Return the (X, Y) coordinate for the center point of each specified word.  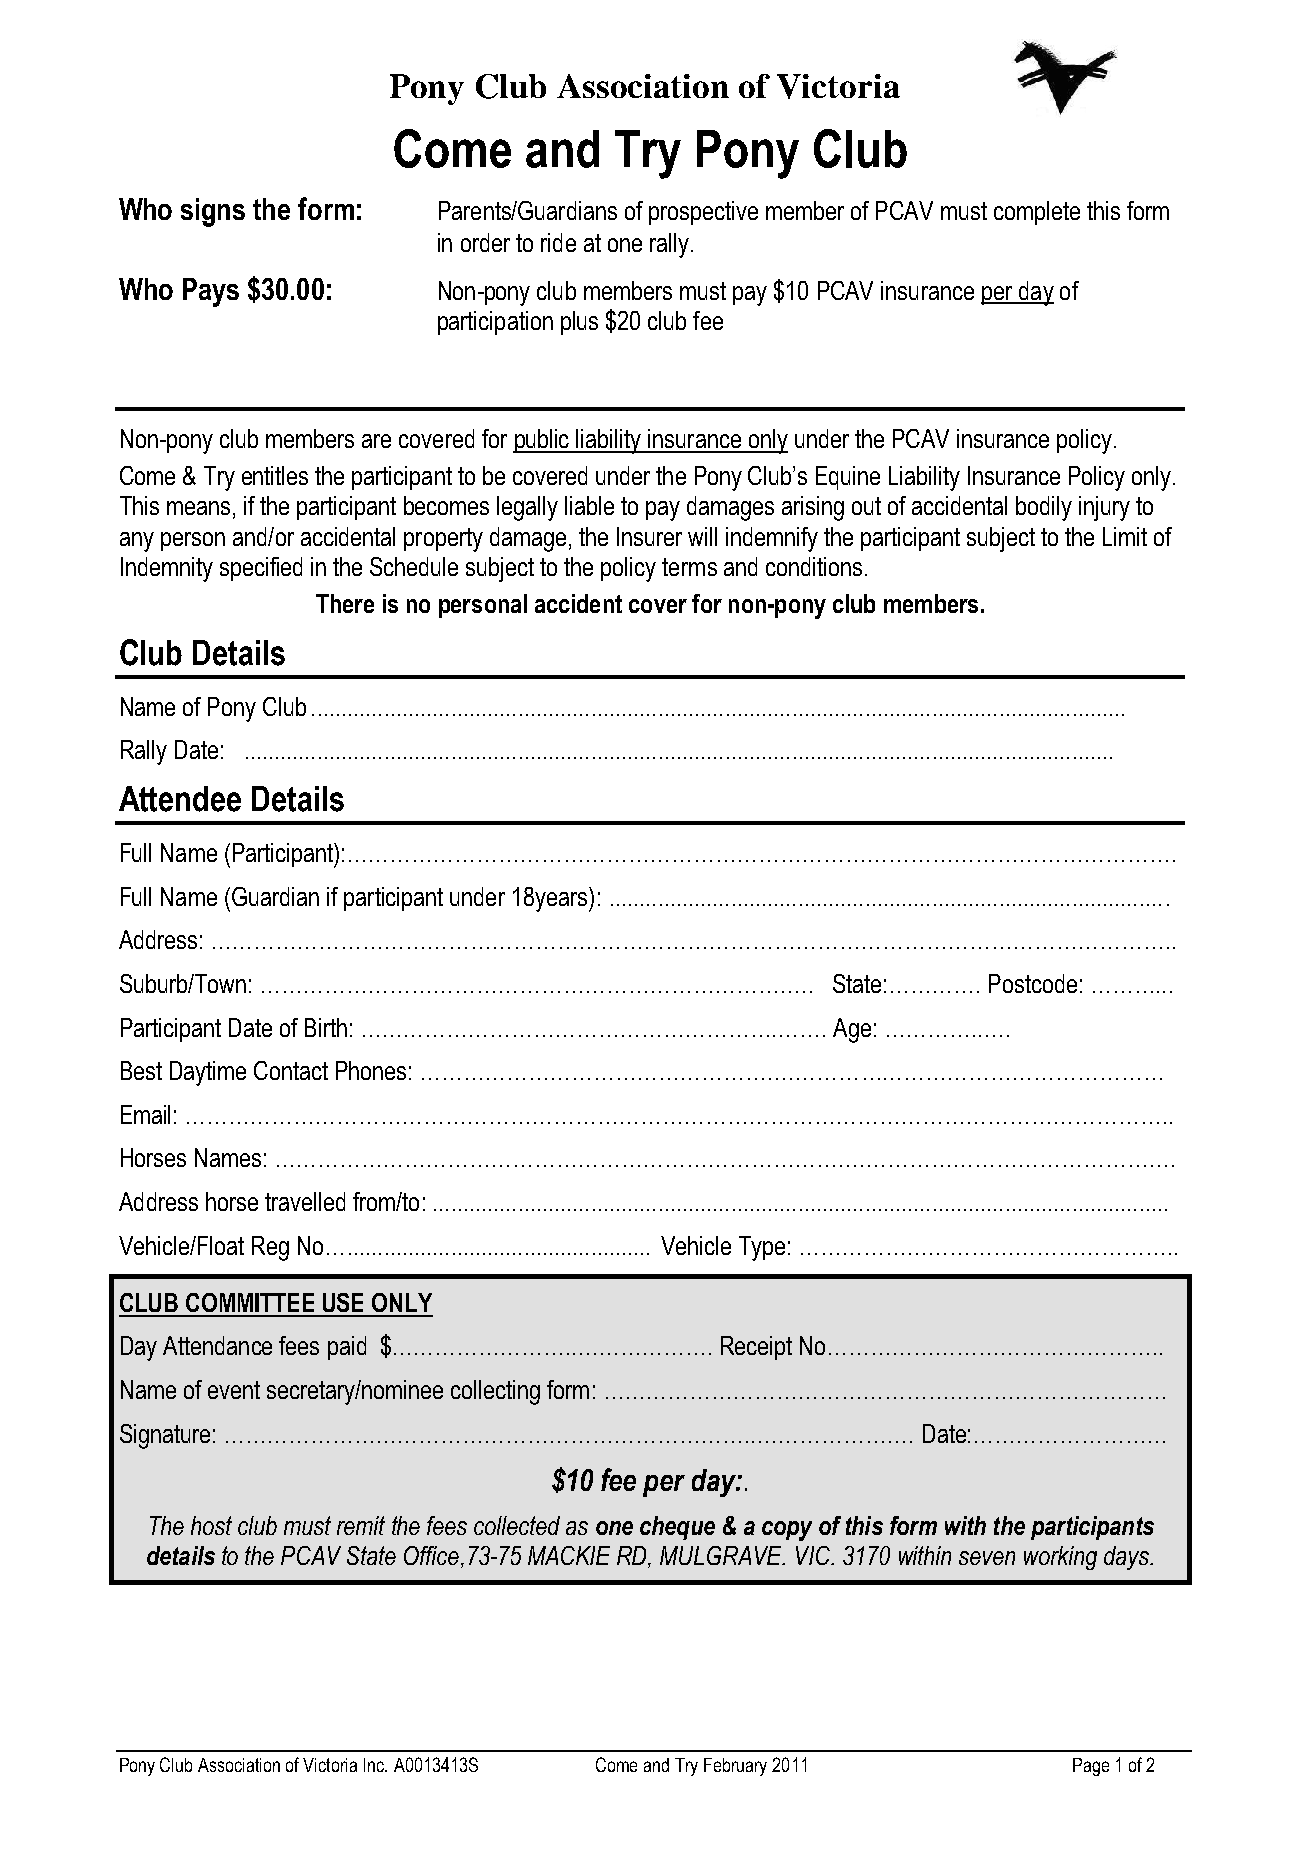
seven (987, 1558)
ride (558, 242)
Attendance (217, 1345)
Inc (375, 1765)
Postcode (1033, 983)
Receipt (756, 1348)
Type (762, 1248)
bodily (1044, 508)
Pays (211, 292)
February (735, 1767)
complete (1037, 213)
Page (1091, 1767)
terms (689, 567)
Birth (326, 1027)
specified (261, 569)
